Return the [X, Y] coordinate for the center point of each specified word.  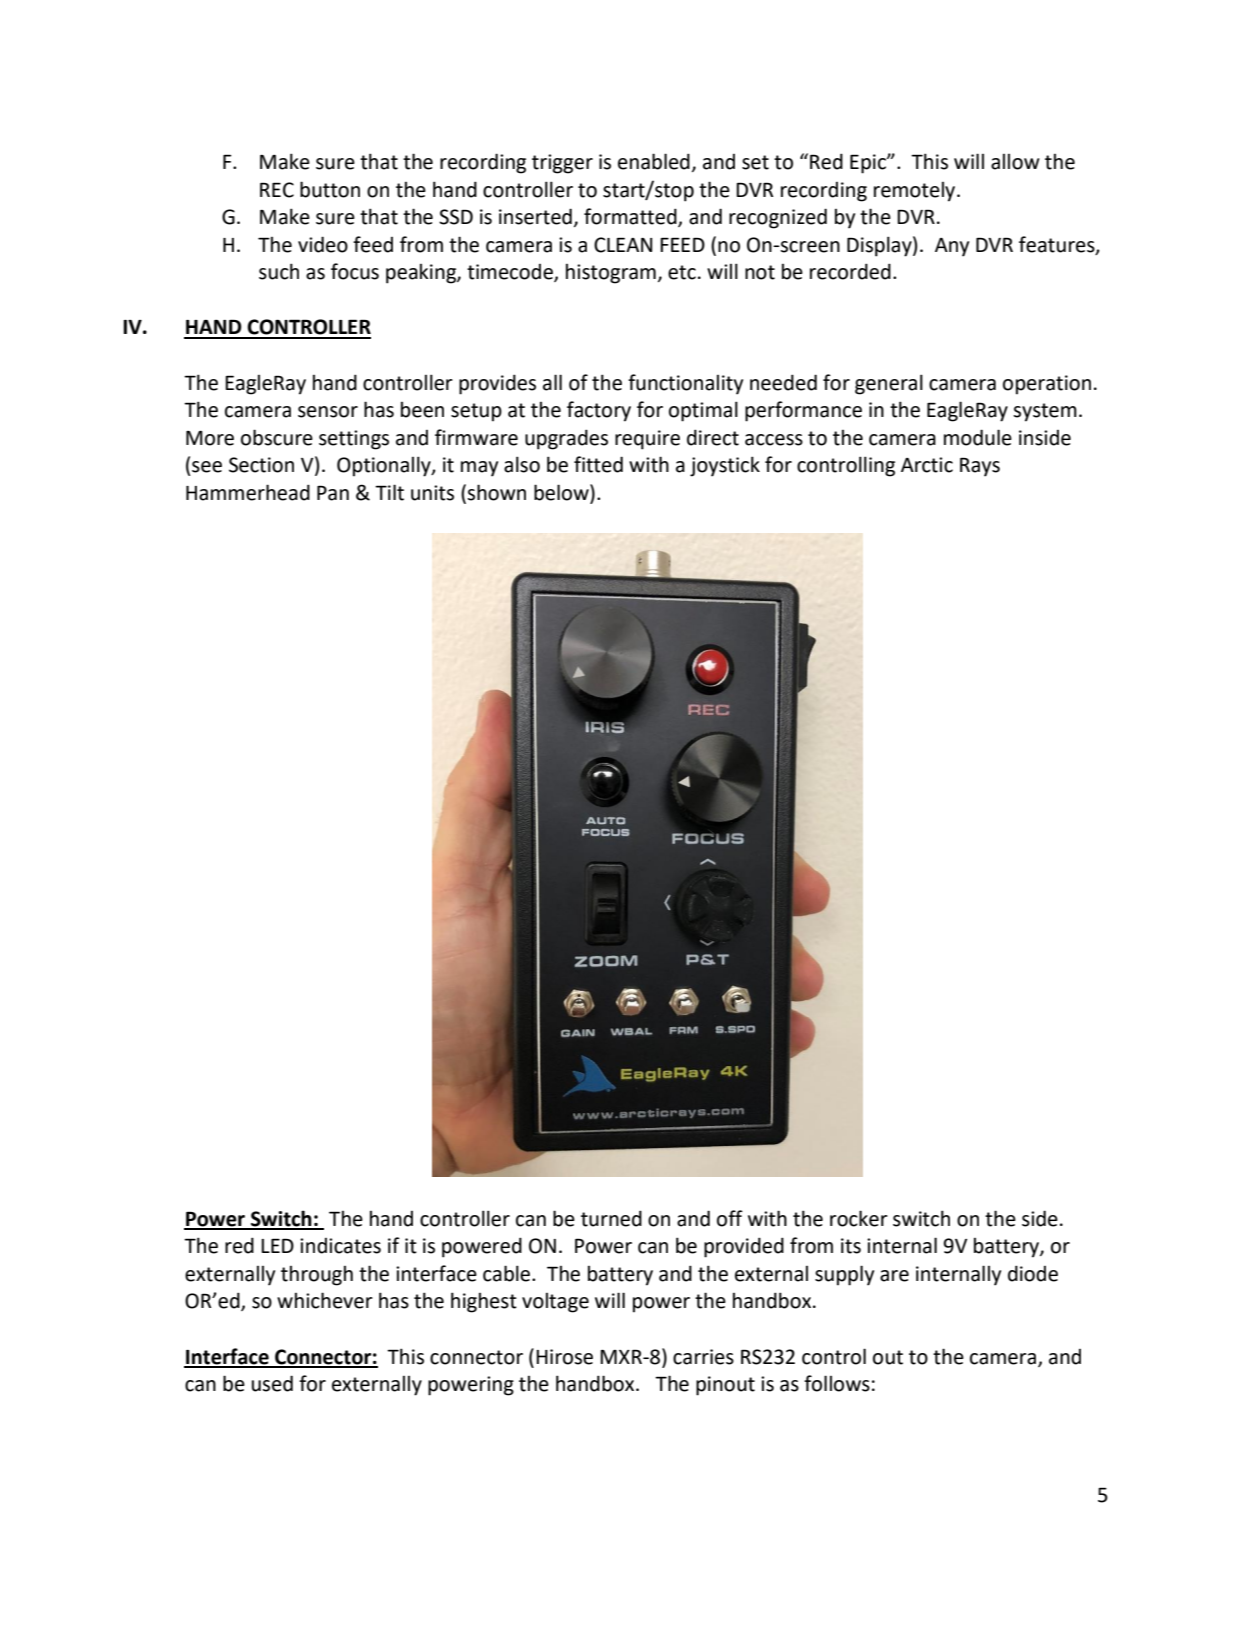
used [272, 1383]
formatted [631, 217]
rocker [859, 1218]
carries [703, 1357]
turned [611, 1218]
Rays [980, 467]
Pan [333, 493]
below [562, 493]
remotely [916, 192]
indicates [340, 1246]
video [323, 244]
